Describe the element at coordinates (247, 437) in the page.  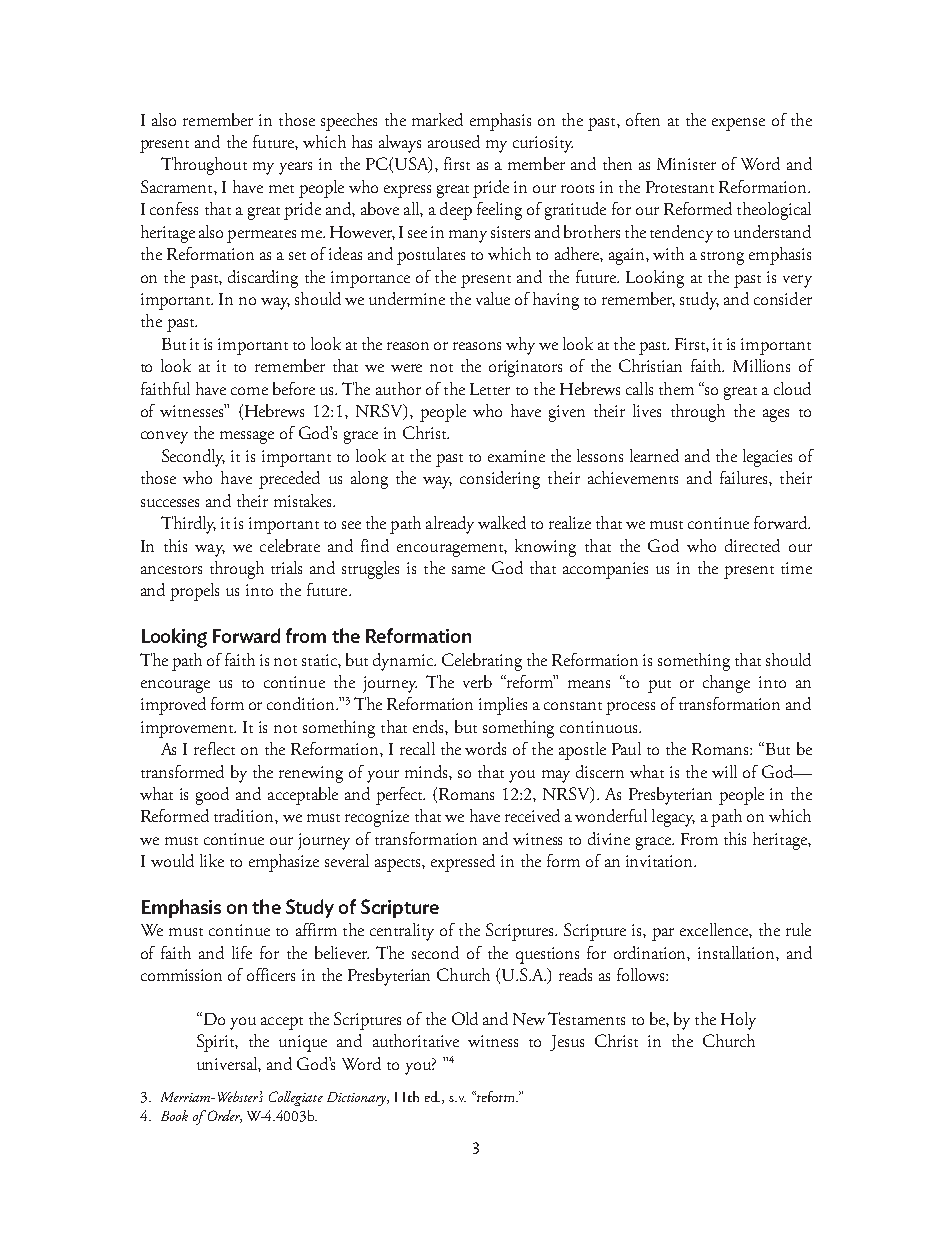
I see `message` at that location.
